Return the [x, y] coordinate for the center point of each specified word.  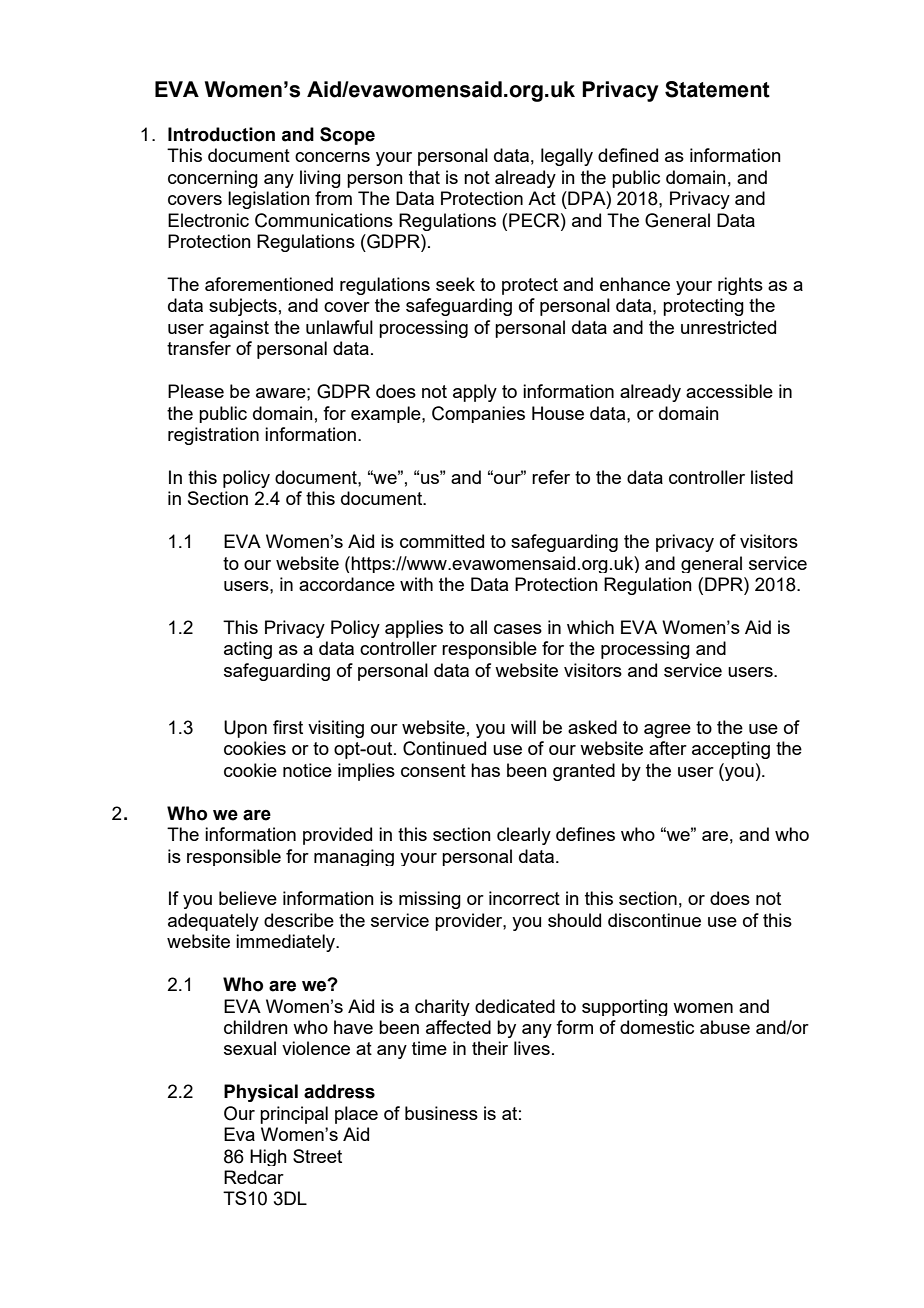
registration [213, 436]
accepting [731, 750]
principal [294, 1115]
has [485, 770]
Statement [717, 89]
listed [772, 477]
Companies [478, 414]
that [424, 177]
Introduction [221, 134]
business [441, 1113]
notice [307, 770]
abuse [725, 1027]
